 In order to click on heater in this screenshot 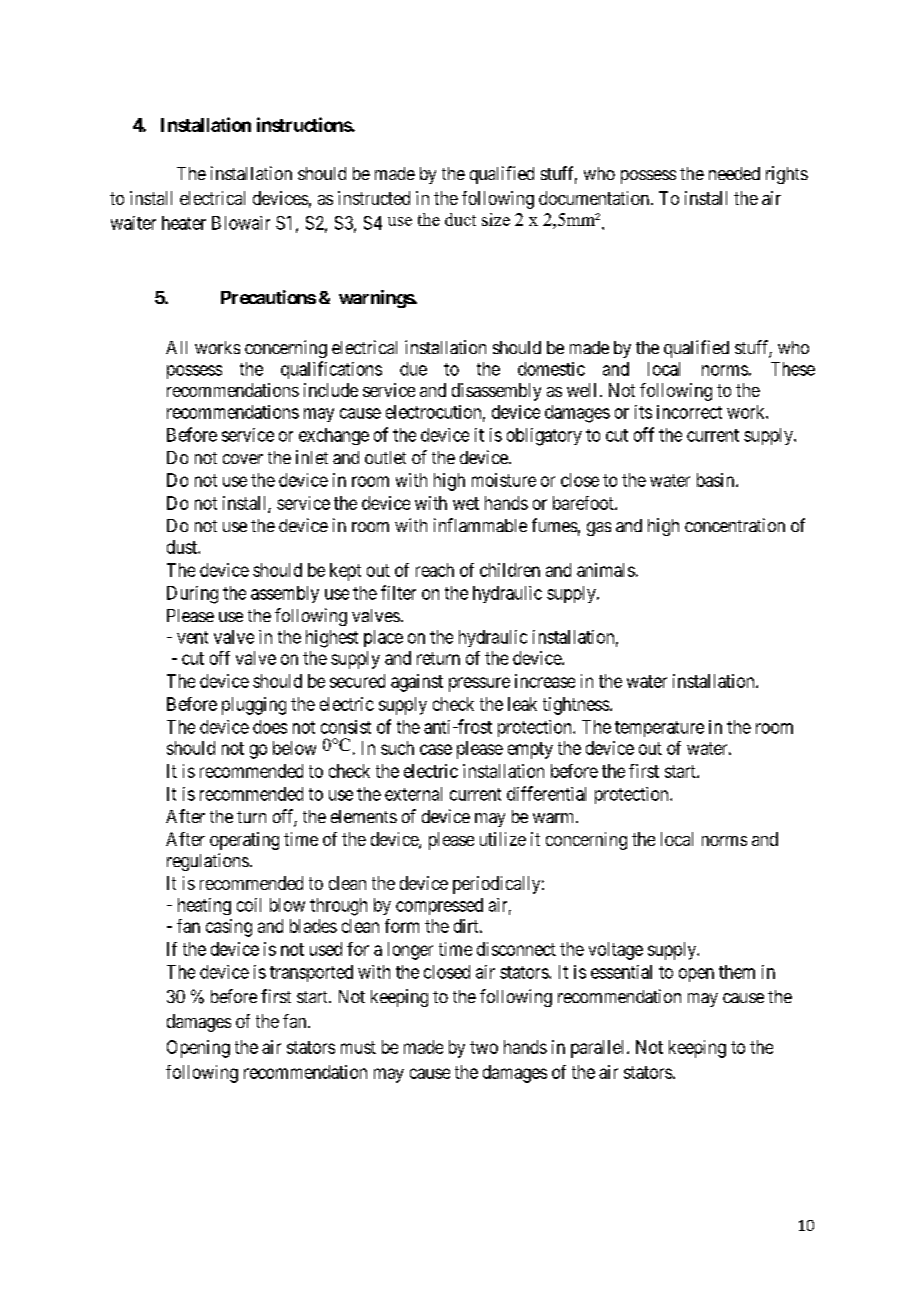, I will do `click(184, 223)`.
